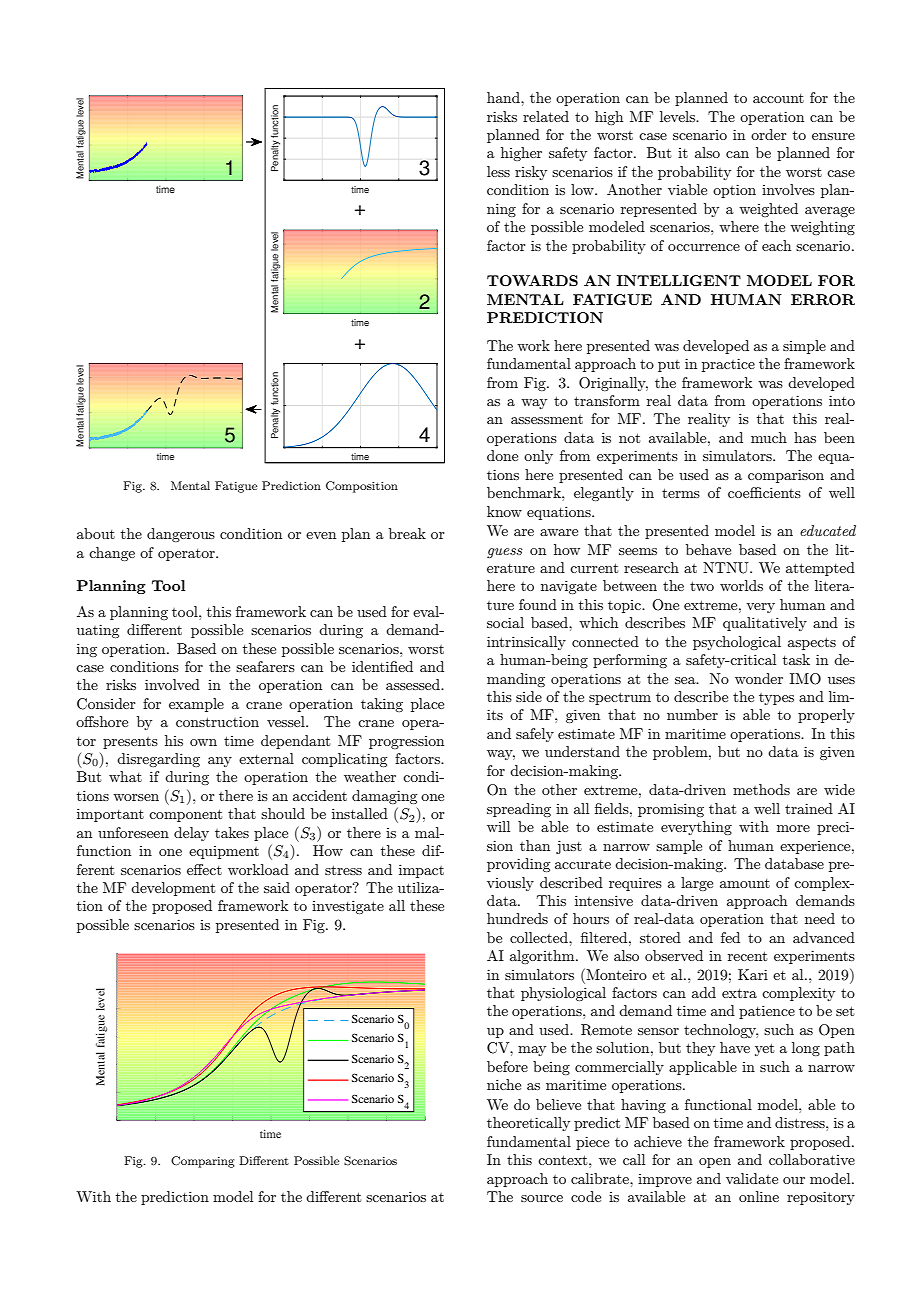 This screenshot has height=1308, width=924. Describe the element at coordinates (181, 535) in the screenshot. I see `dangerous` at that location.
